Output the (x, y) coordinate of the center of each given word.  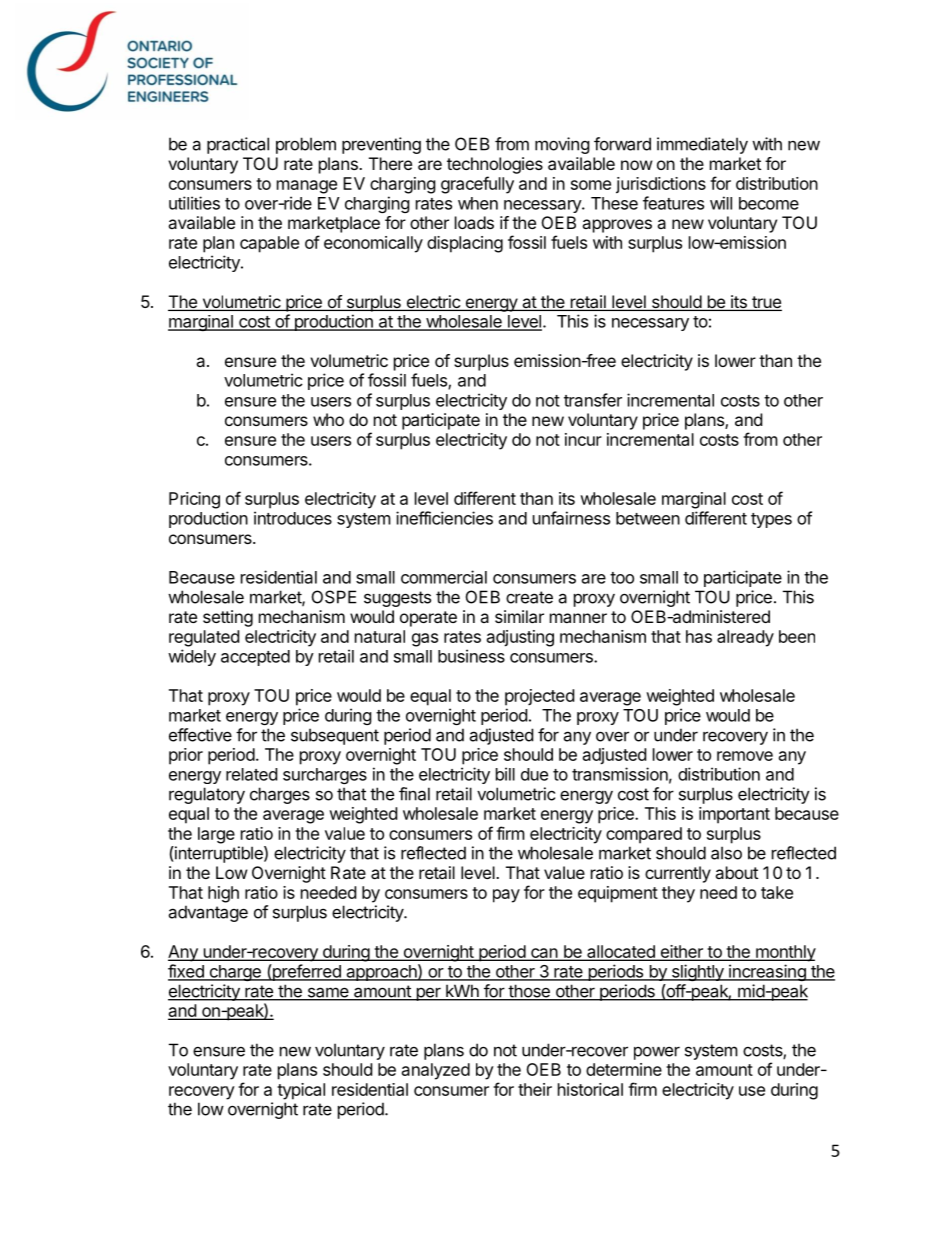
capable (269, 244)
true (766, 303)
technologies (495, 165)
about (736, 872)
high (223, 894)
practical (238, 145)
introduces (293, 518)
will (721, 203)
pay (506, 896)
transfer (593, 400)
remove (745, 756)
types (771, 520)
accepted (255, 658)
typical (301, 1091)
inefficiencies (444, 518)
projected (539, 697)
